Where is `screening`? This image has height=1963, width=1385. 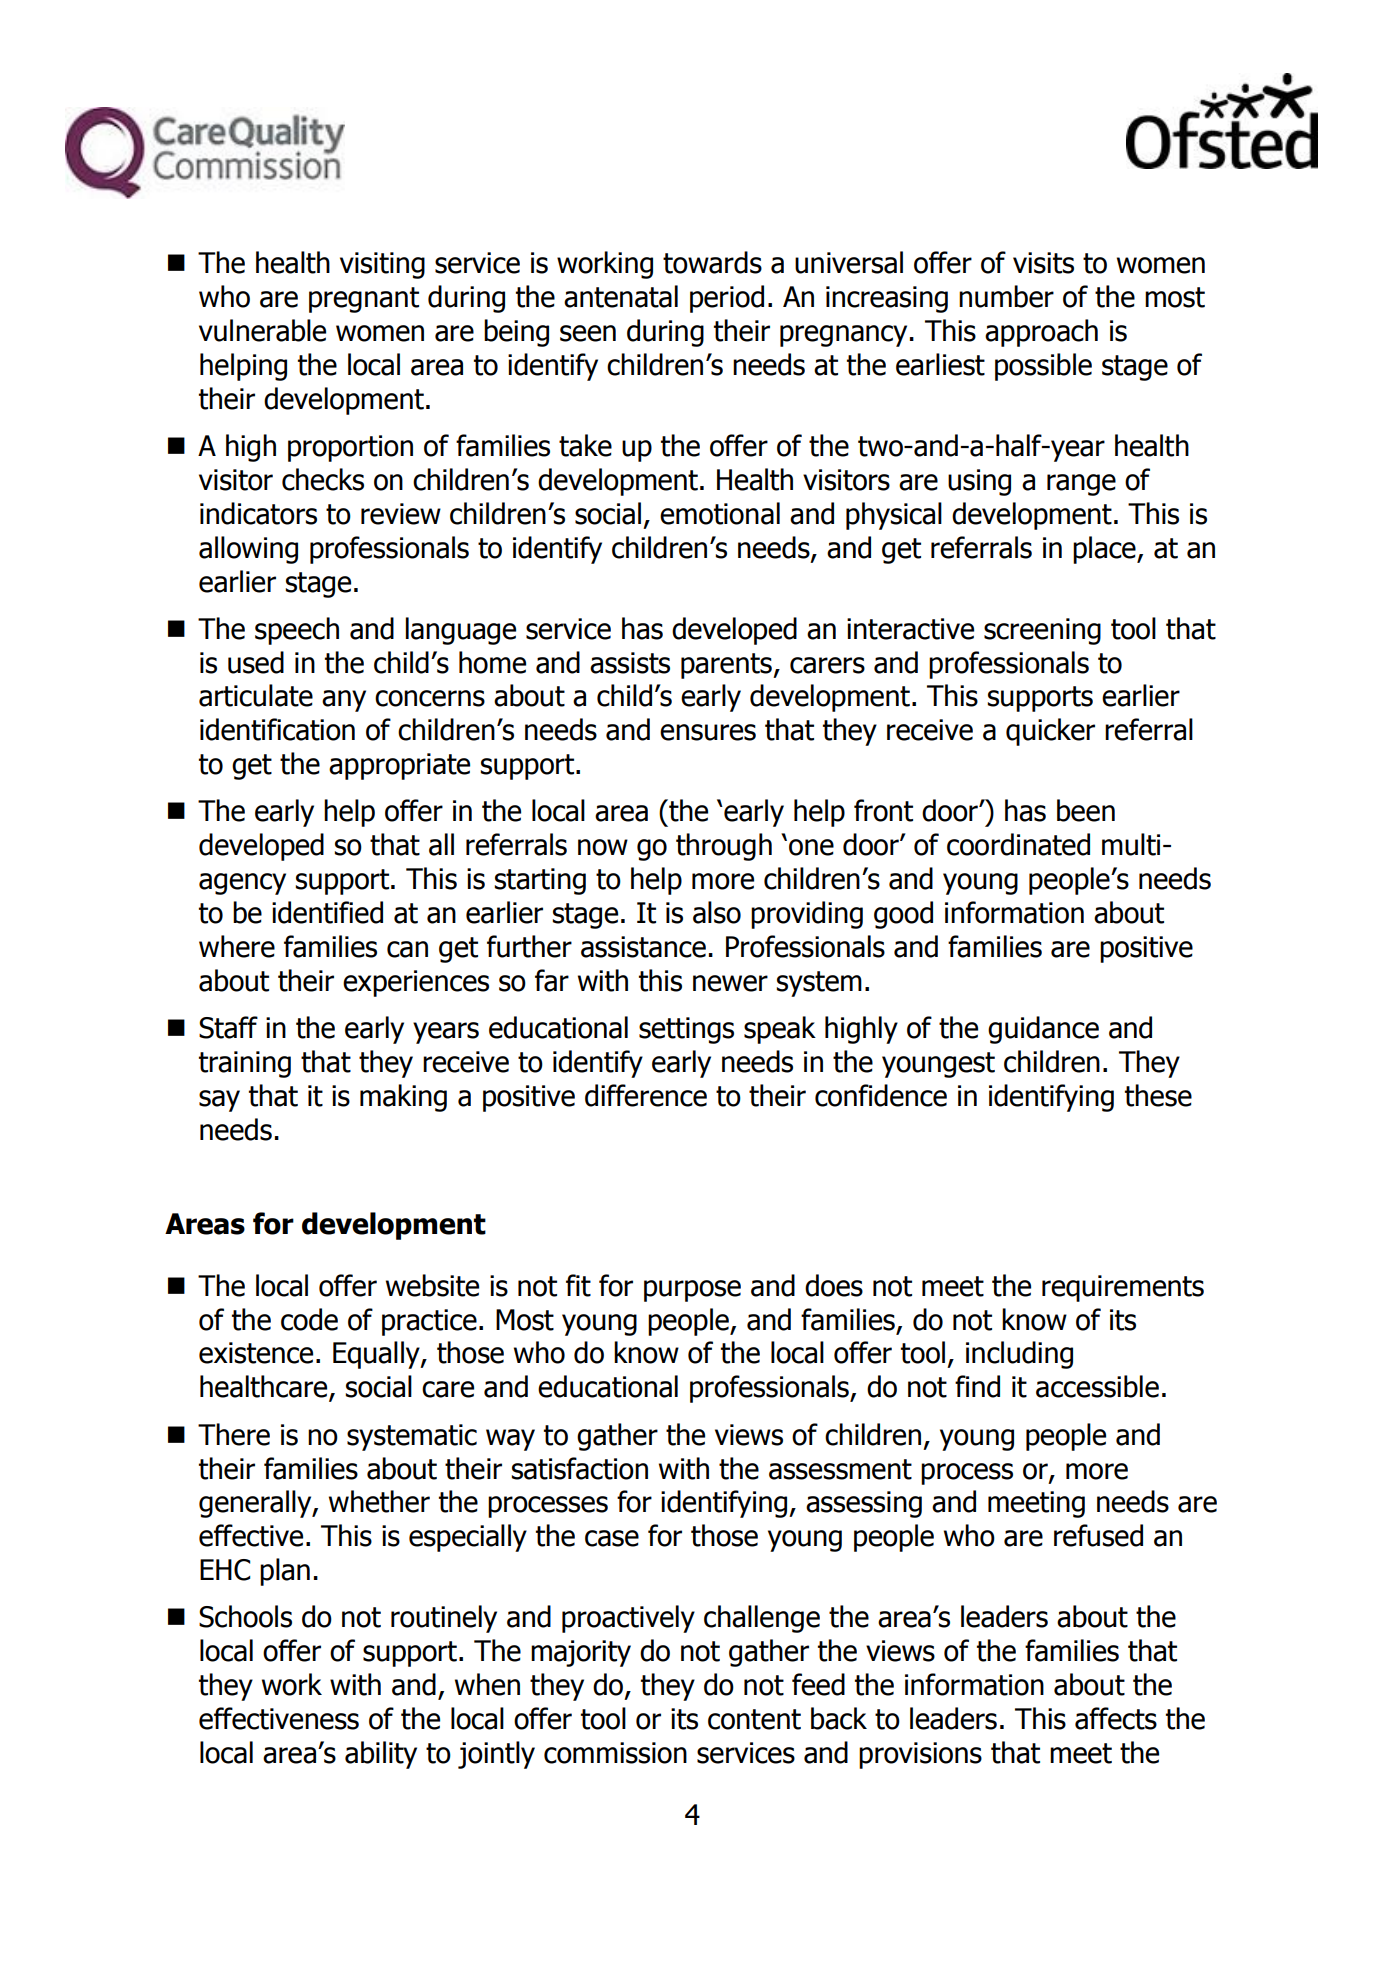 screening is located at coordinates (1042, 631).
